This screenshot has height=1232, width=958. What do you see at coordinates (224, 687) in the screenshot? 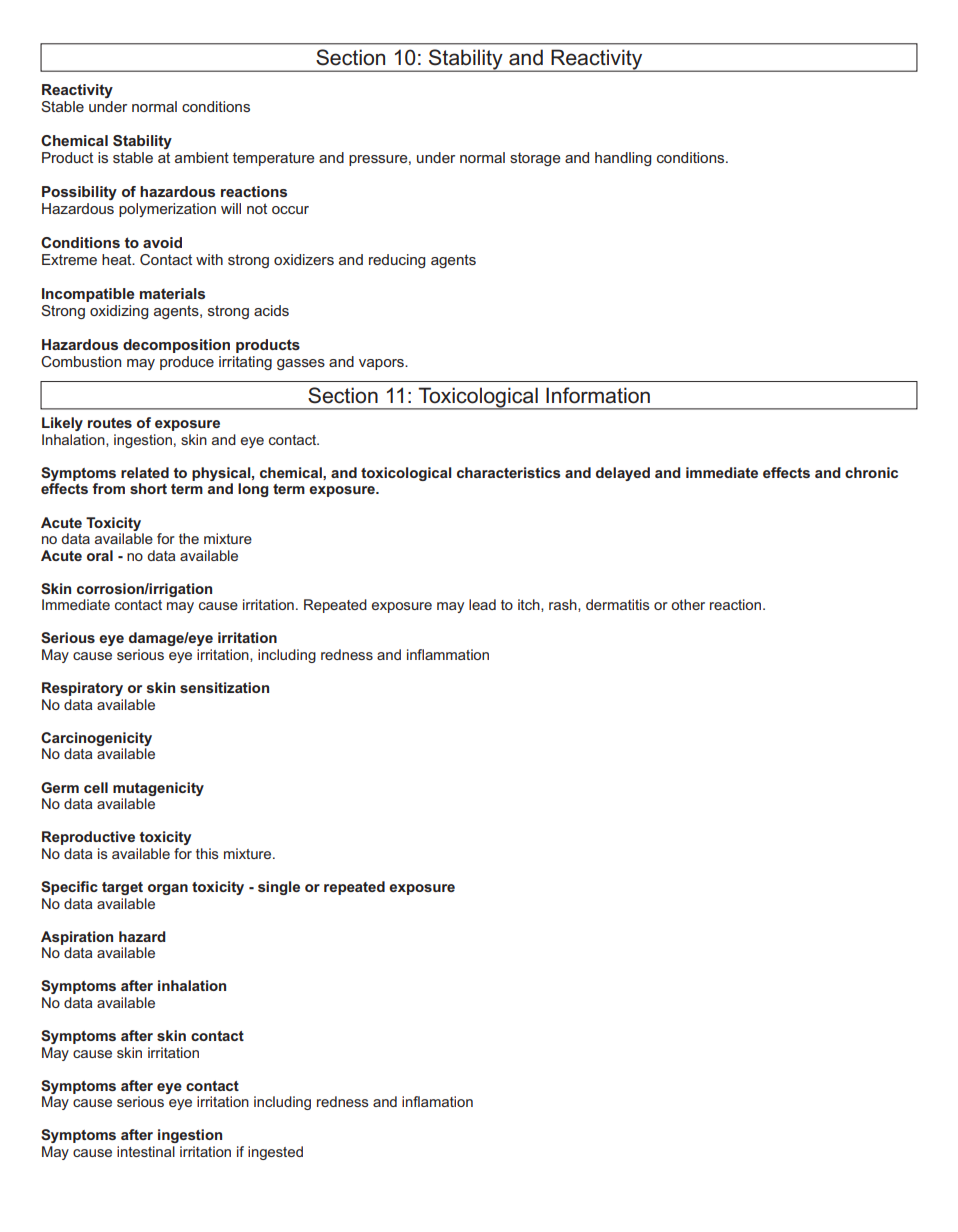
I see `sensitization` at bounding box center [224, 687].
